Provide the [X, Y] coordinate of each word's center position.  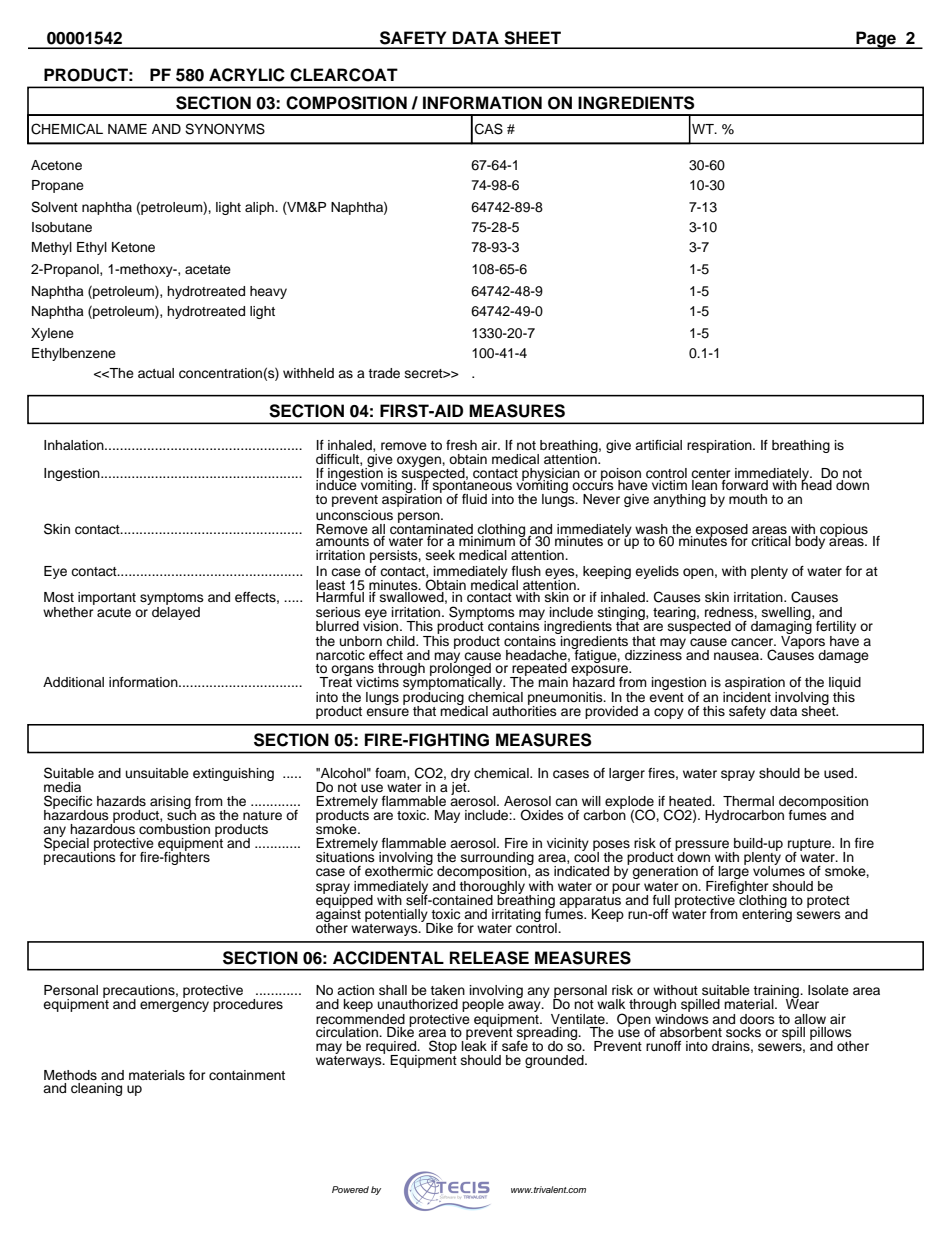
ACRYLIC [247, 75]
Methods [70, 1075]
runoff [663, 1046]
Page [876, 40]
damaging [782, 626]
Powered [350, 1189]
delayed [176, 612]
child [401, 641]
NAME [127, 129]
